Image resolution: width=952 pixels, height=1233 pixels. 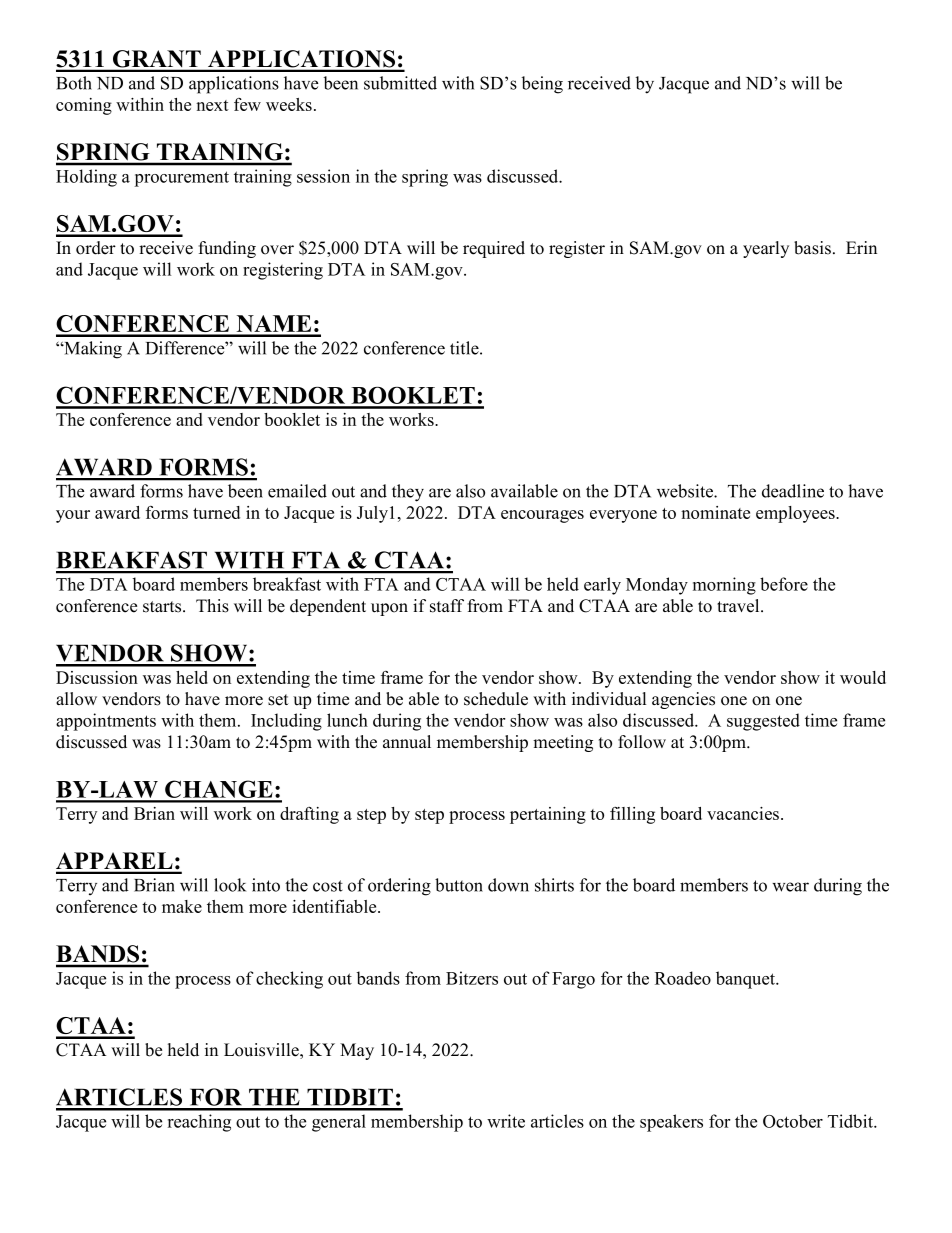 I want to click on turned, so click(x=216, y=512).
